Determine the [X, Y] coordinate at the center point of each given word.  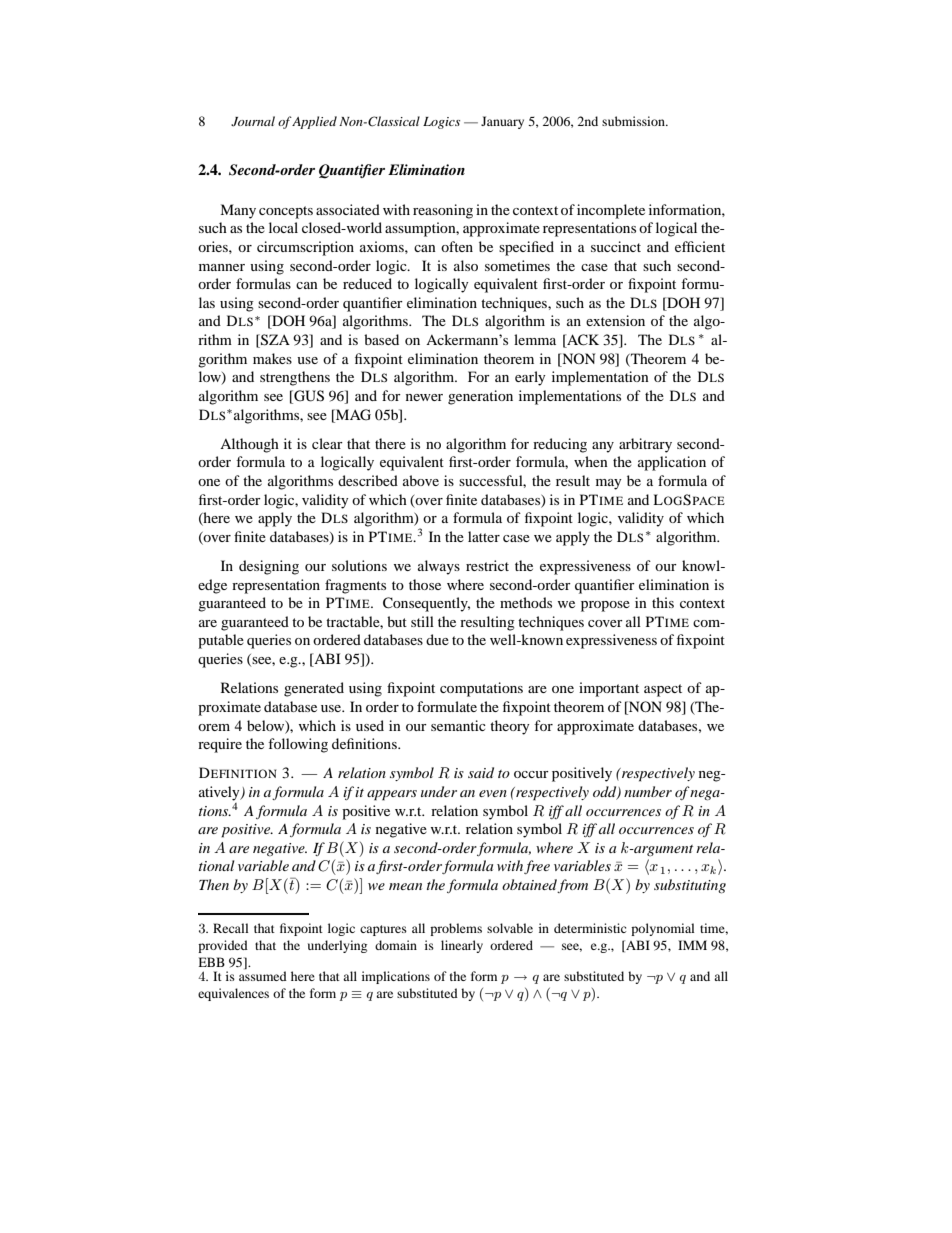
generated [314, 689]
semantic [458, 725]
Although [249, 445]
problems [456, 929]
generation [480, 397]
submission [634, 121]
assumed [263, 975]
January [502, 122]
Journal [253, 121]
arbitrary [645, 445]
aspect [663, 690]
